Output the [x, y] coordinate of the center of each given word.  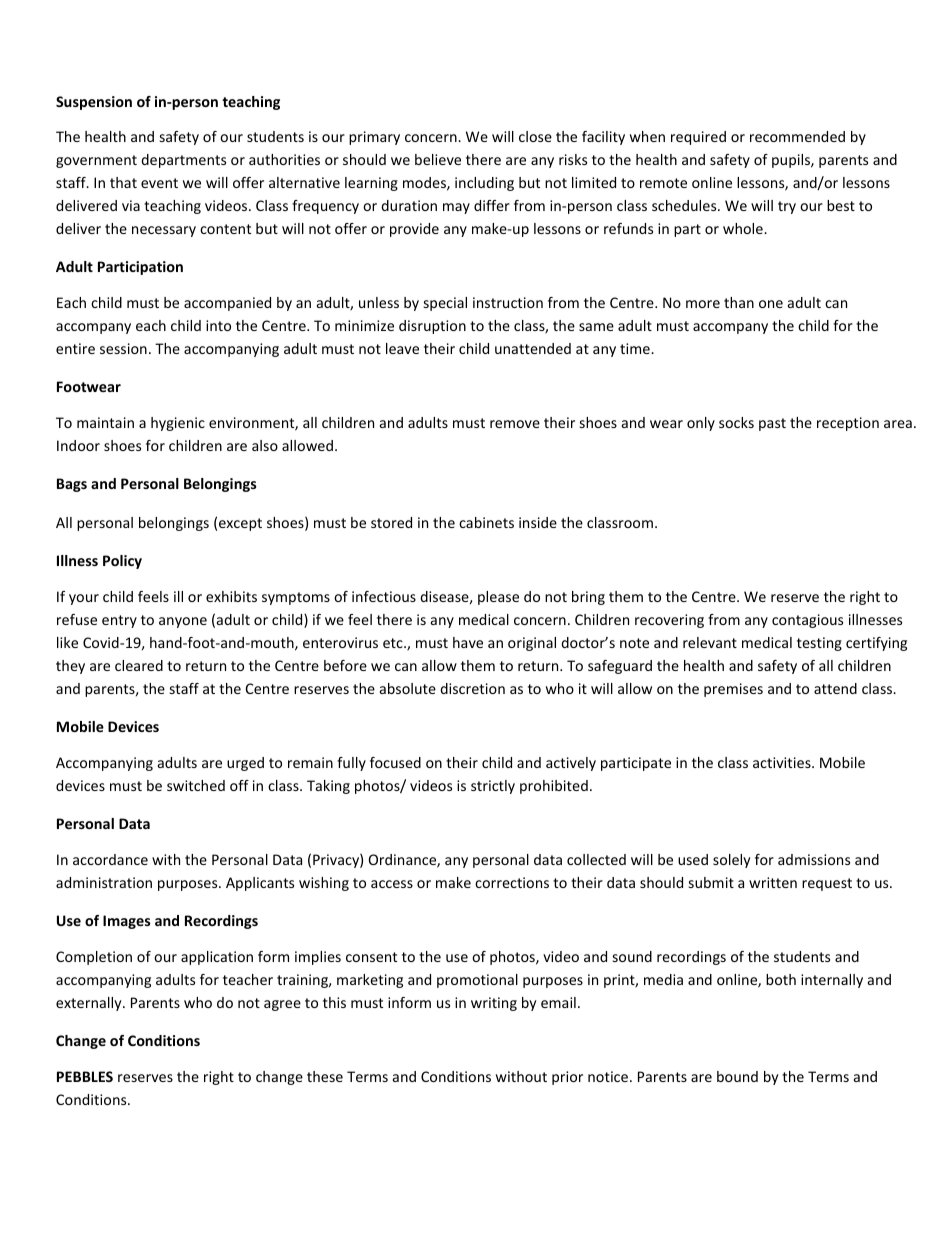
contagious [807, 621]
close [535, 136]
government [96, 161]
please [498, 598]
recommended [797, 136]
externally [90, 1004]
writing [494, 1004]
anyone [183, 622]
